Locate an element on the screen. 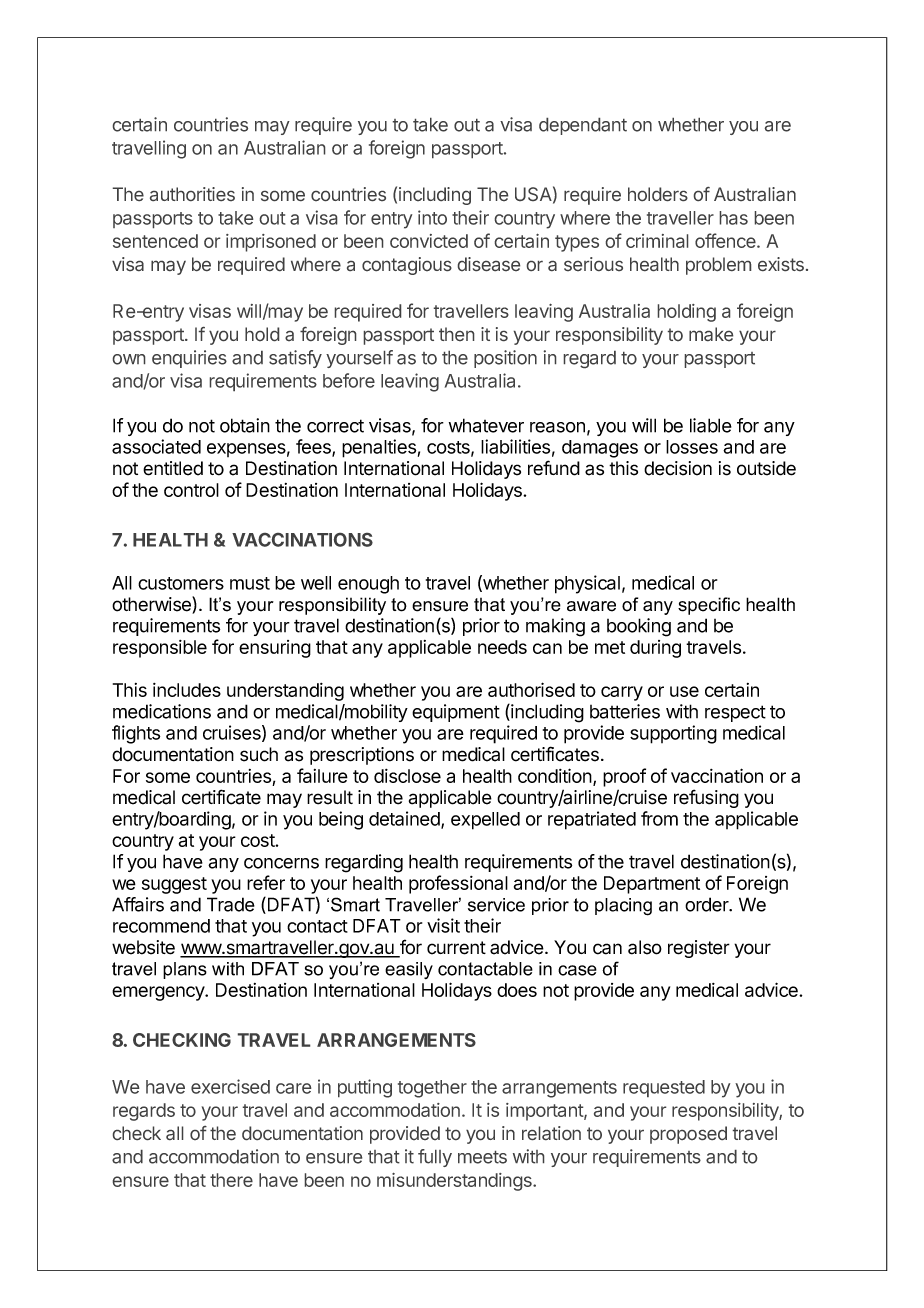 This screenshot has height=1308, width=924. authorities is located at coordinates (192, 194).
